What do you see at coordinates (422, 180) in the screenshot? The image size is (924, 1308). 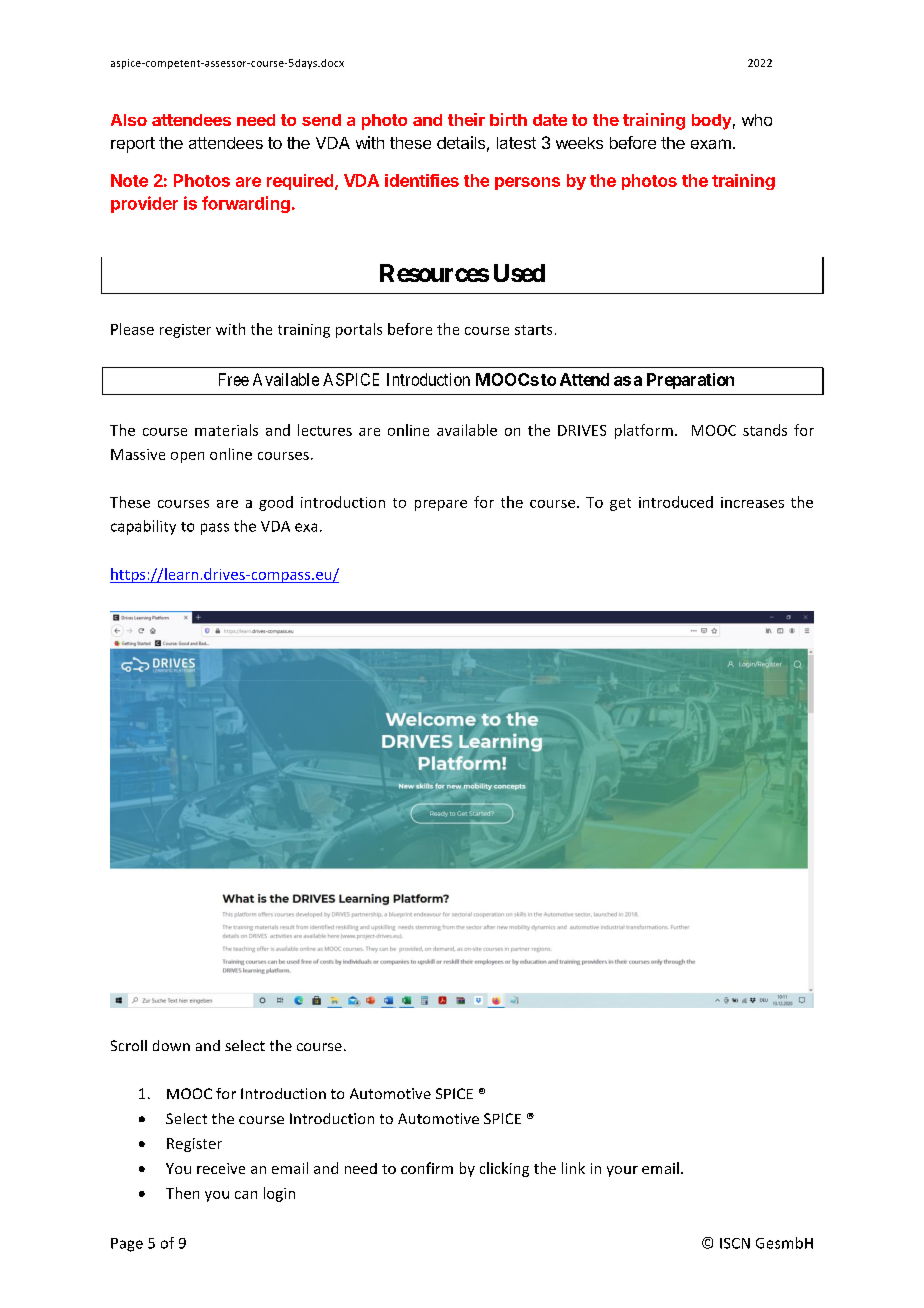 I see `identifies` at bounding box center [422, 180].
